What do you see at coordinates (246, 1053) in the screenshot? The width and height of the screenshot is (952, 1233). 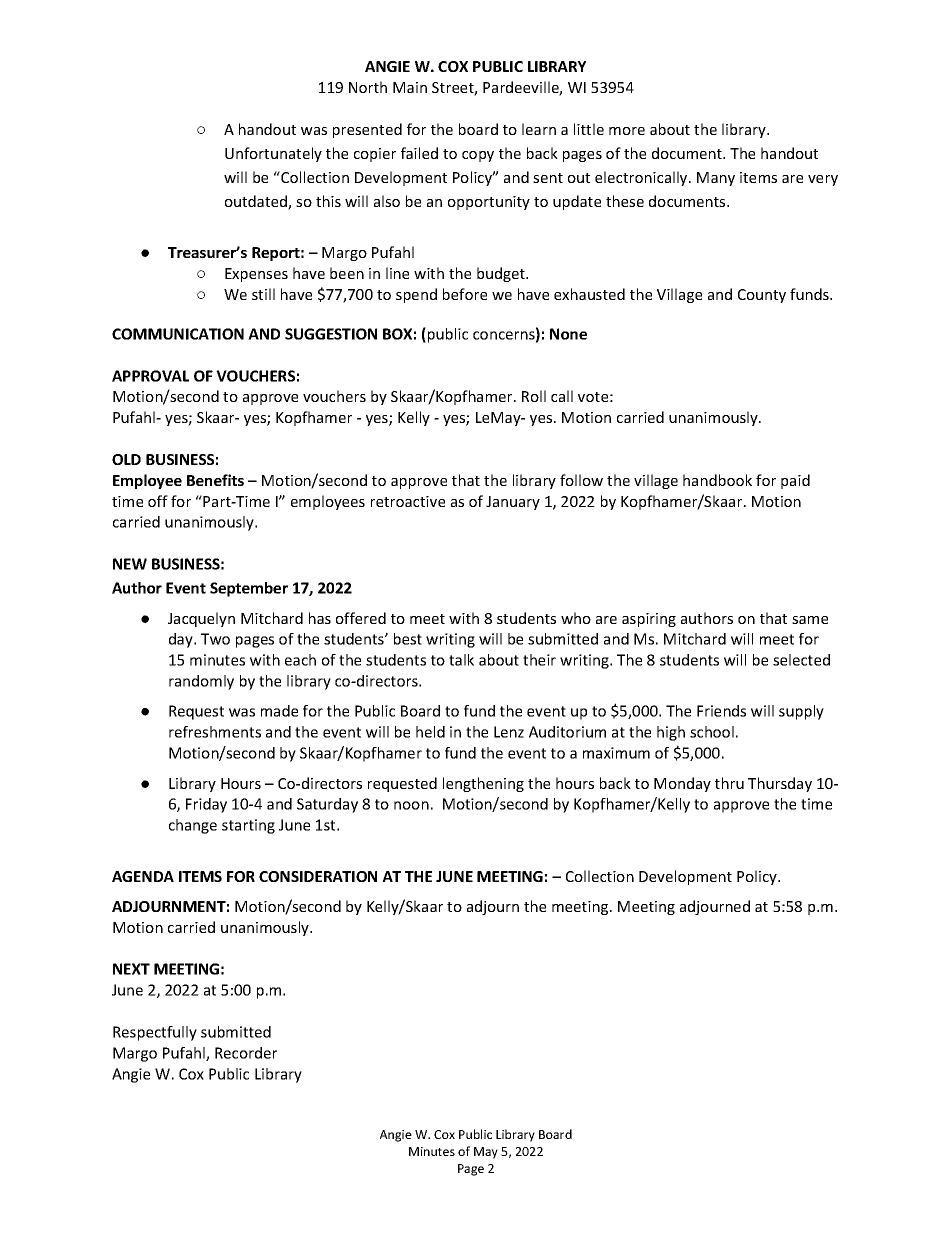 I see `Recorder` at bounding box center [246, 1053].
